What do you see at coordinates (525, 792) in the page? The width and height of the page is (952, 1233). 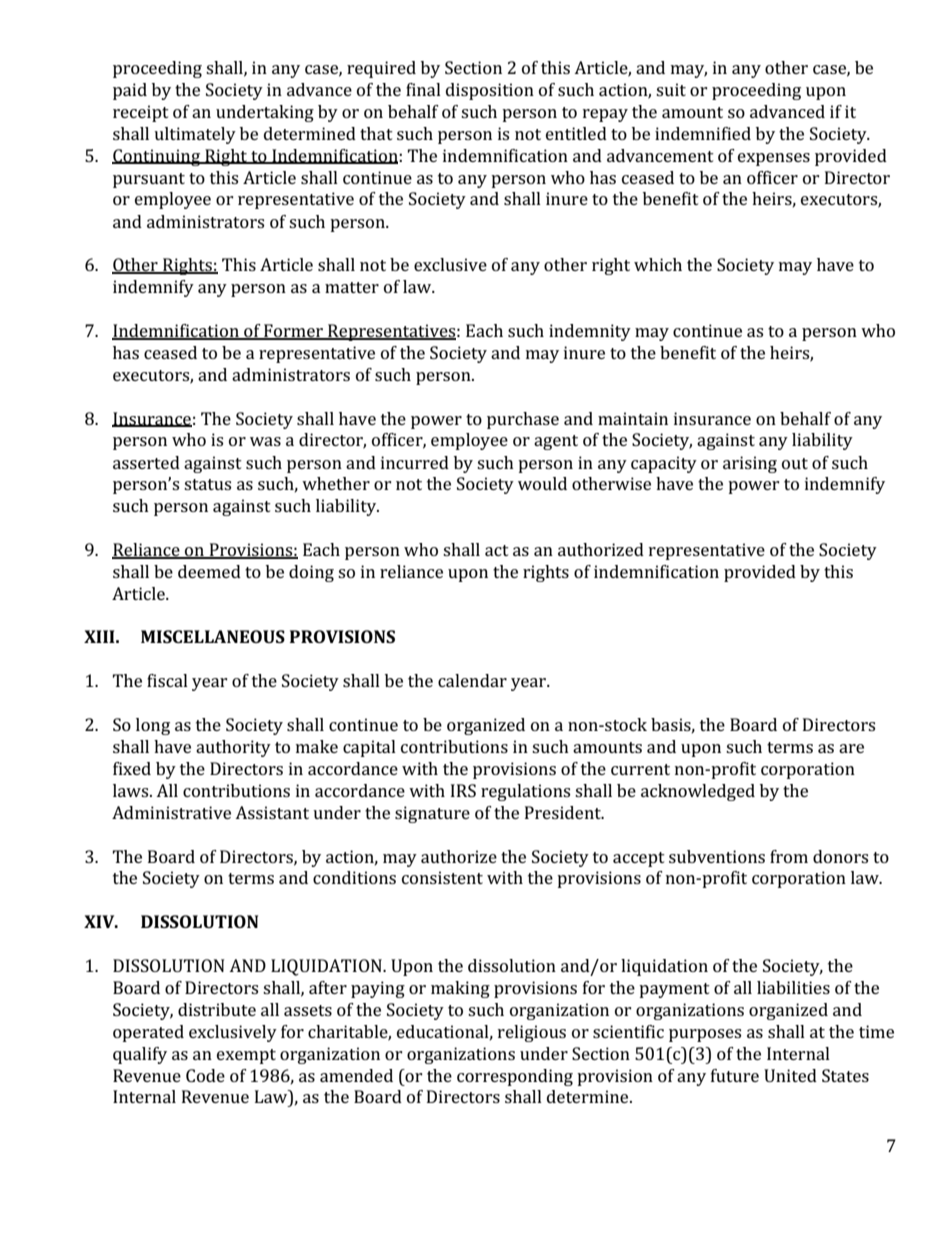 I see `regulations` at bounding box center [525, 792].
